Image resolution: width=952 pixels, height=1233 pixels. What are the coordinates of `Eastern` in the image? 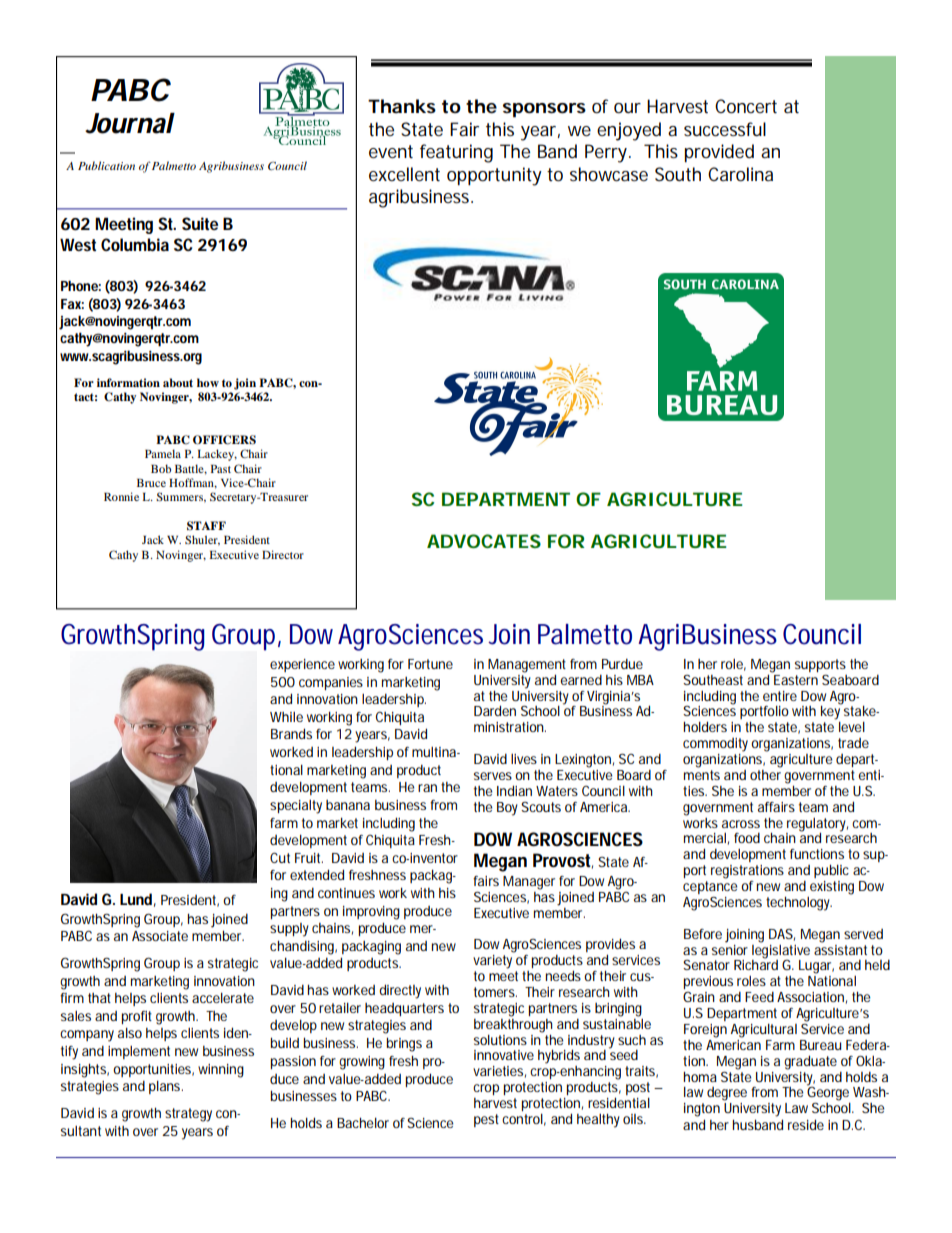 It's located at (795, 678).
